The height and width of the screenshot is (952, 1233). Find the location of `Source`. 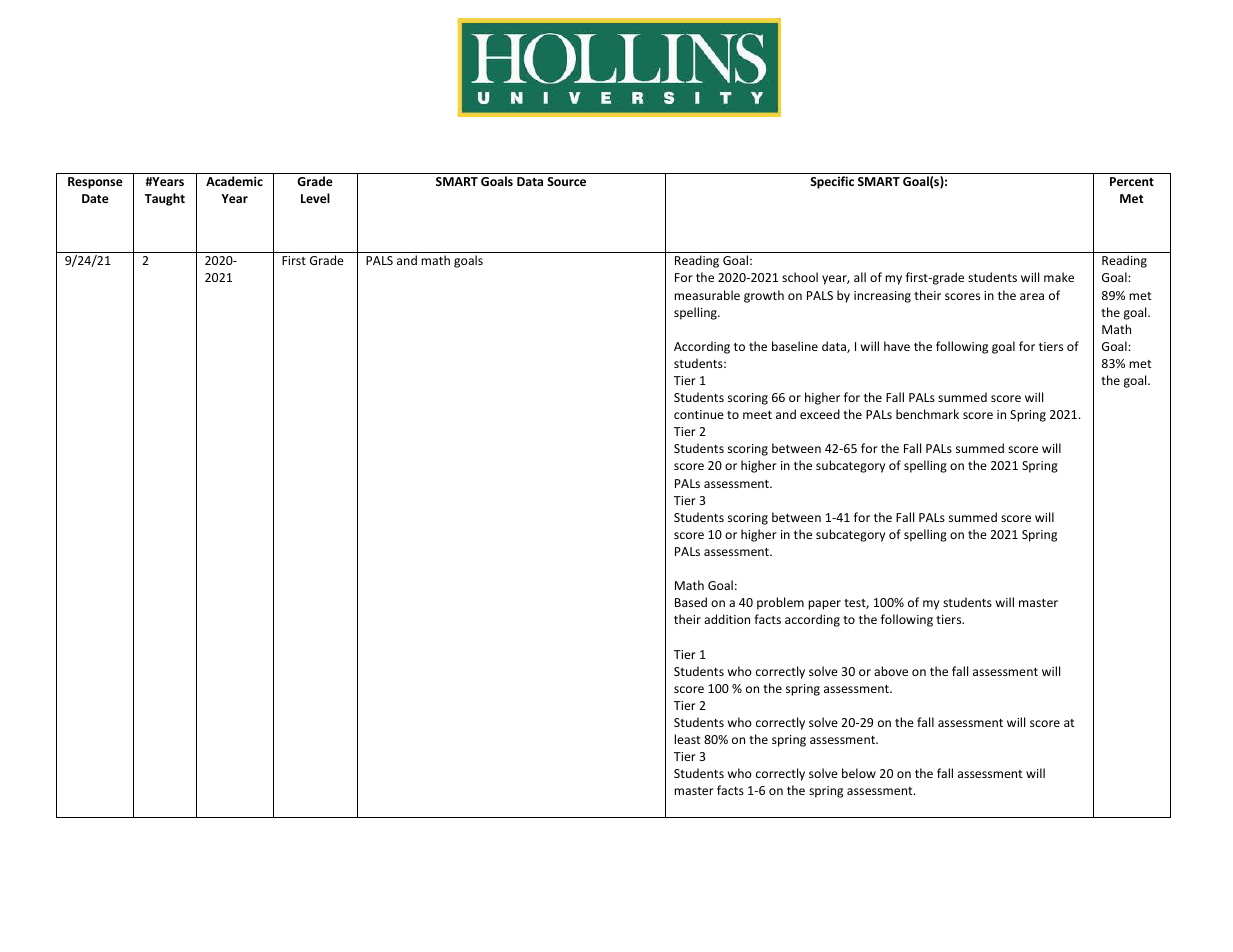

Source is located at coordinates (566, 181).
